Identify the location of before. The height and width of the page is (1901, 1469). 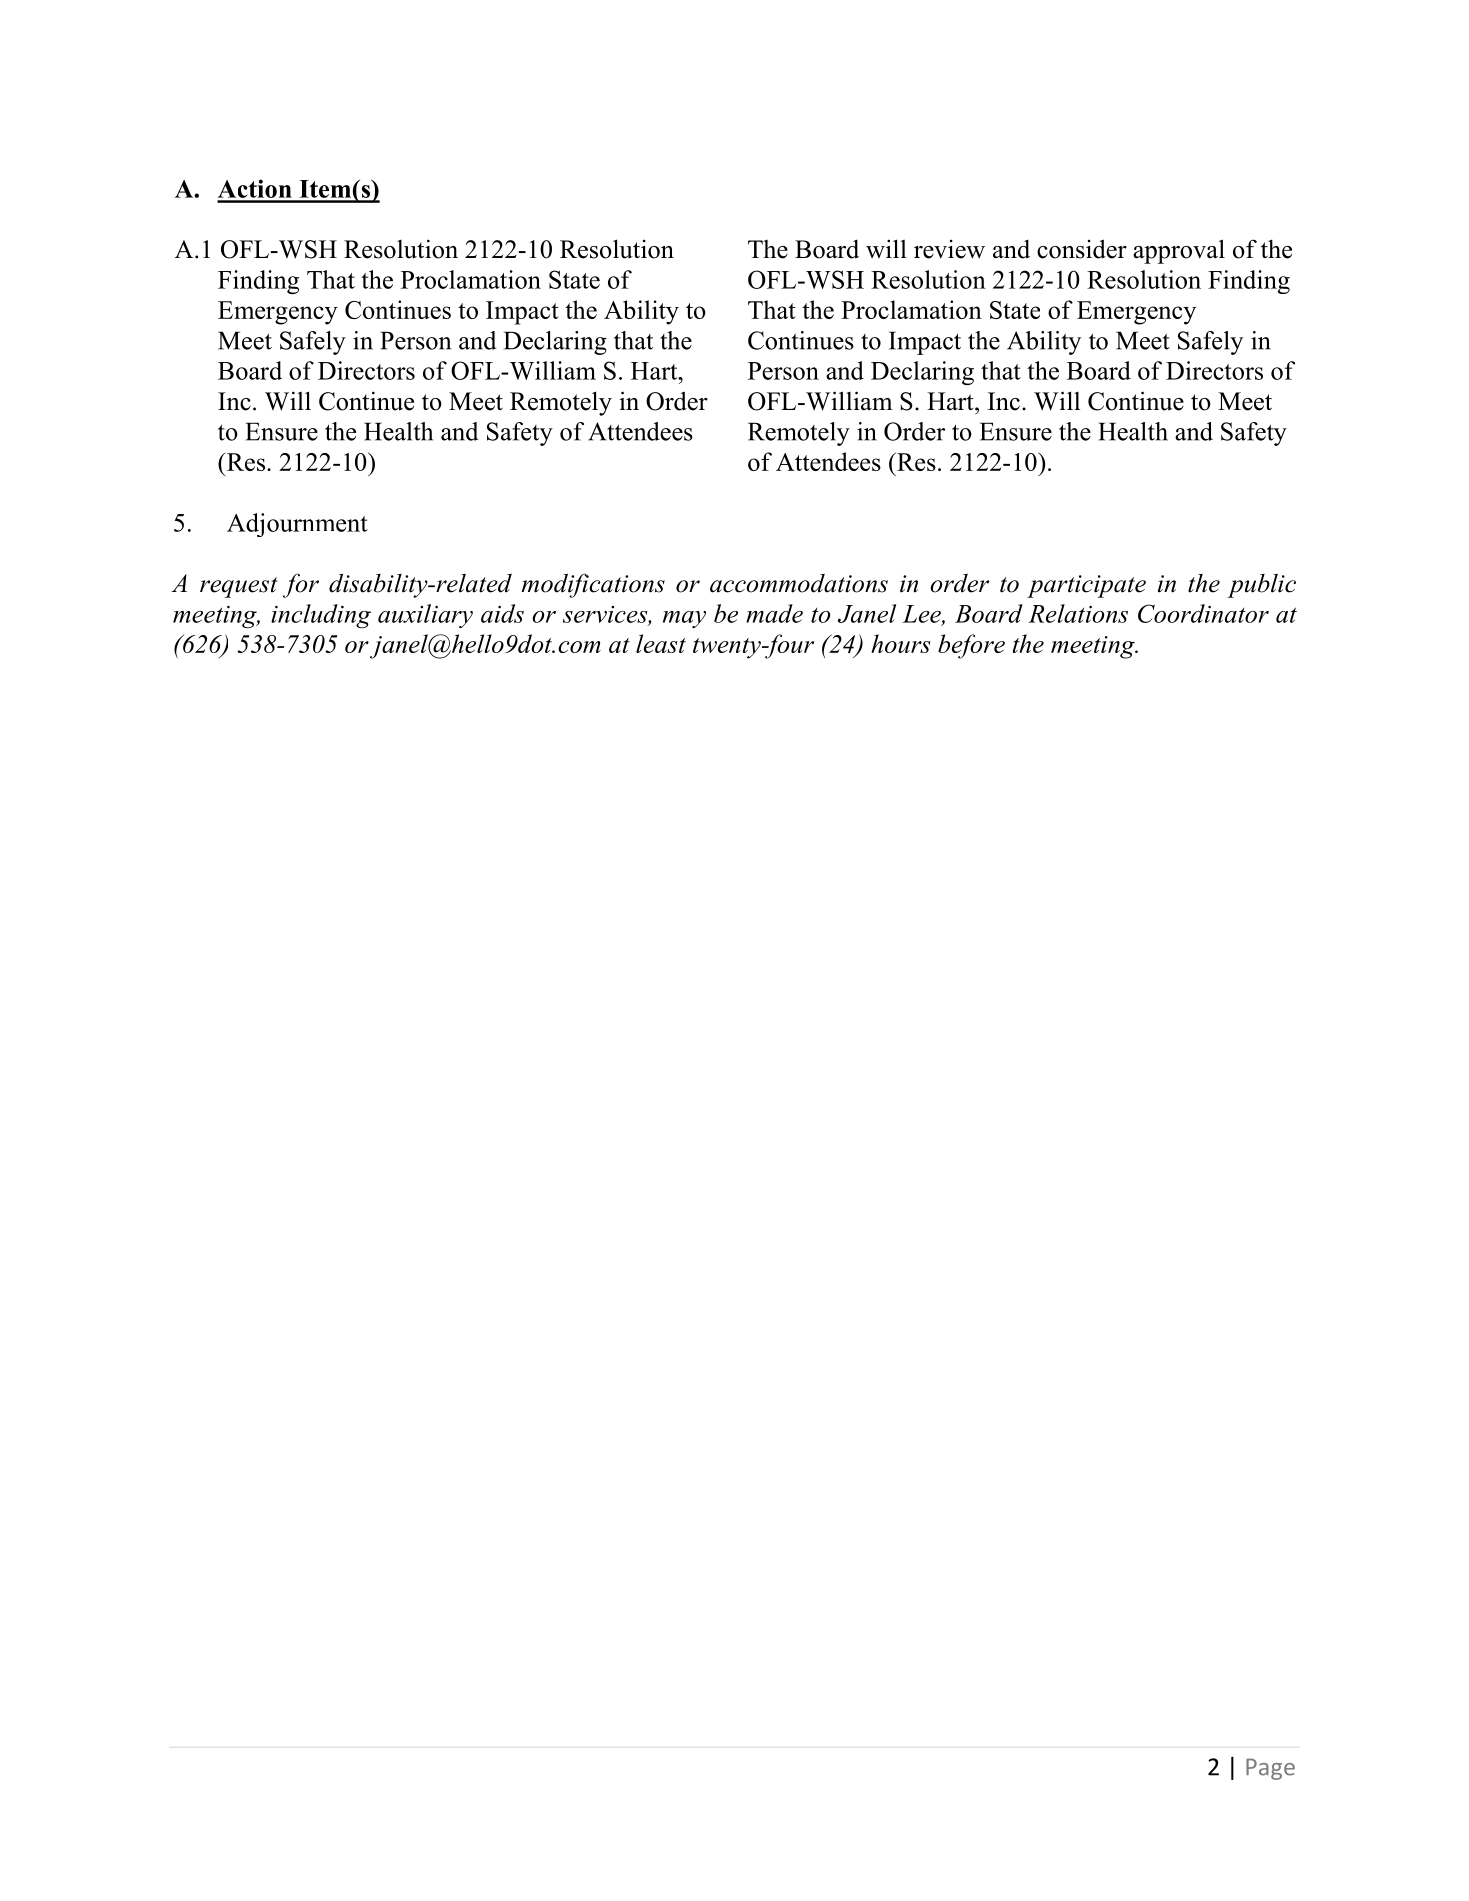
(971, 646).
